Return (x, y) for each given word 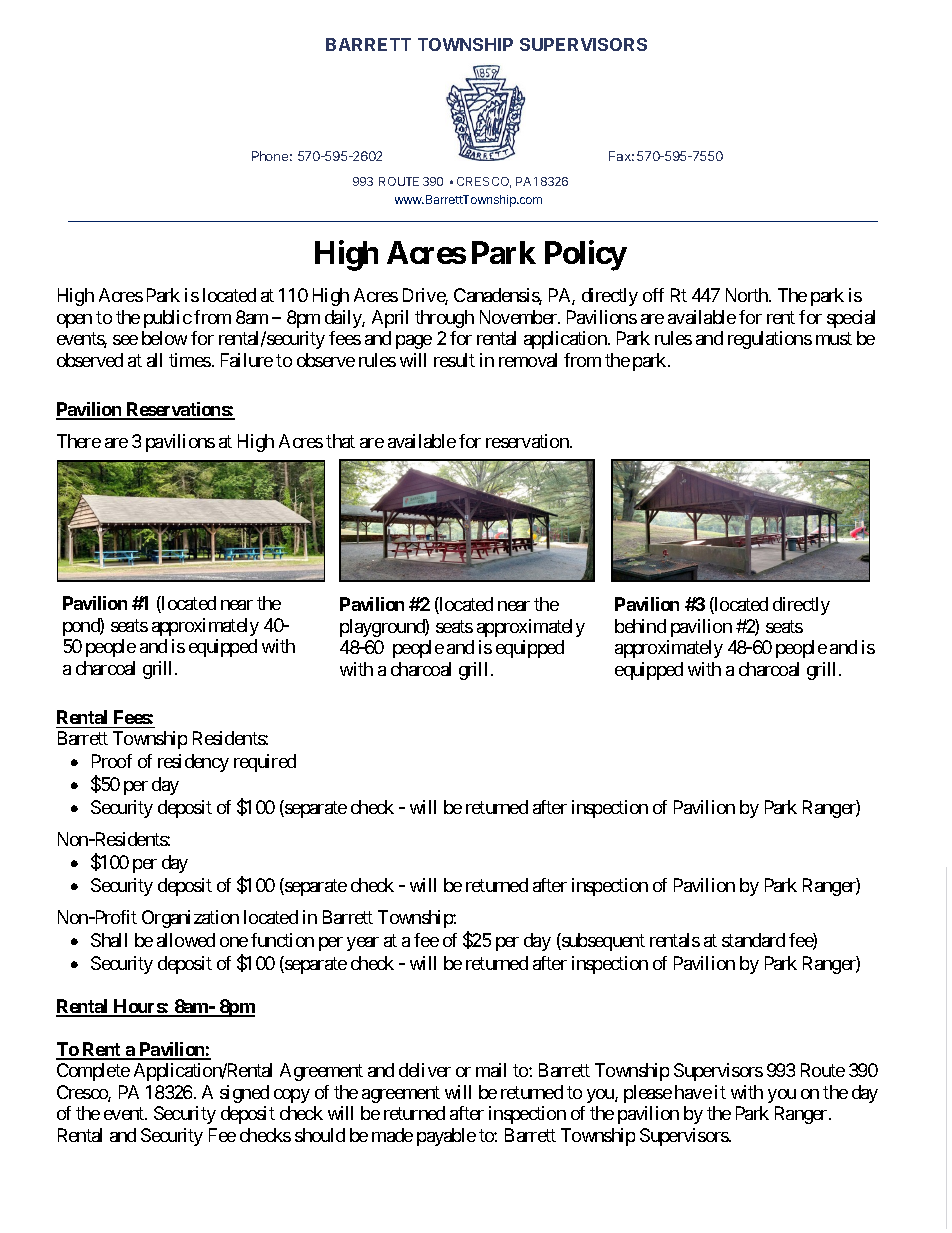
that (340, 441)
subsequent (602, 942)
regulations (770, 340)
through (444, 319)
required (265, 763)
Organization (190, 919)
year (363, 944)
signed (244, 1094)
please (648, 1094)
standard (753, 940)
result (454, 360)
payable (446, 1137)
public (168, 319)
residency (193, 763)
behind (640, 626)
